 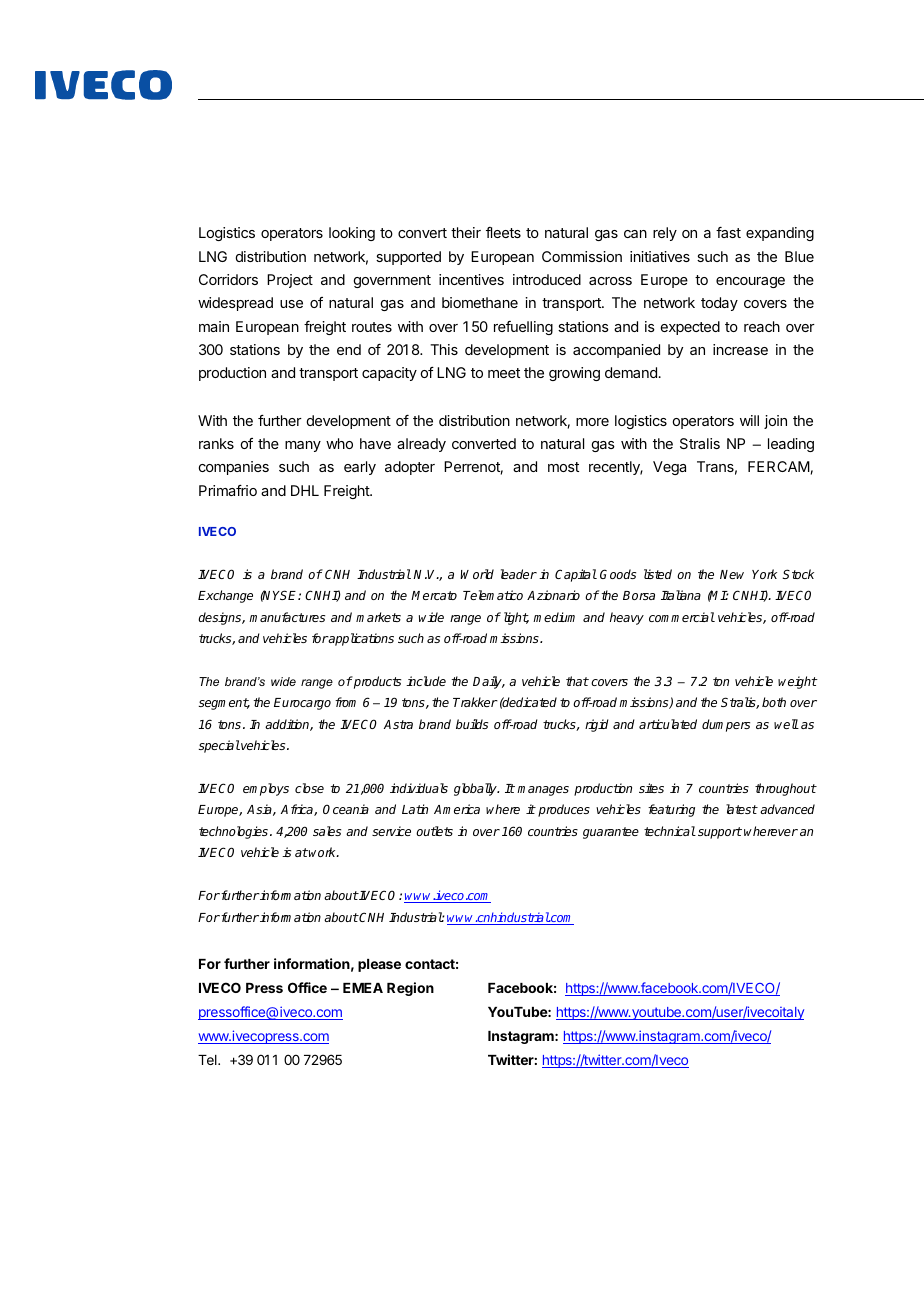 I want to click on both, so click(x=774, y=702).
